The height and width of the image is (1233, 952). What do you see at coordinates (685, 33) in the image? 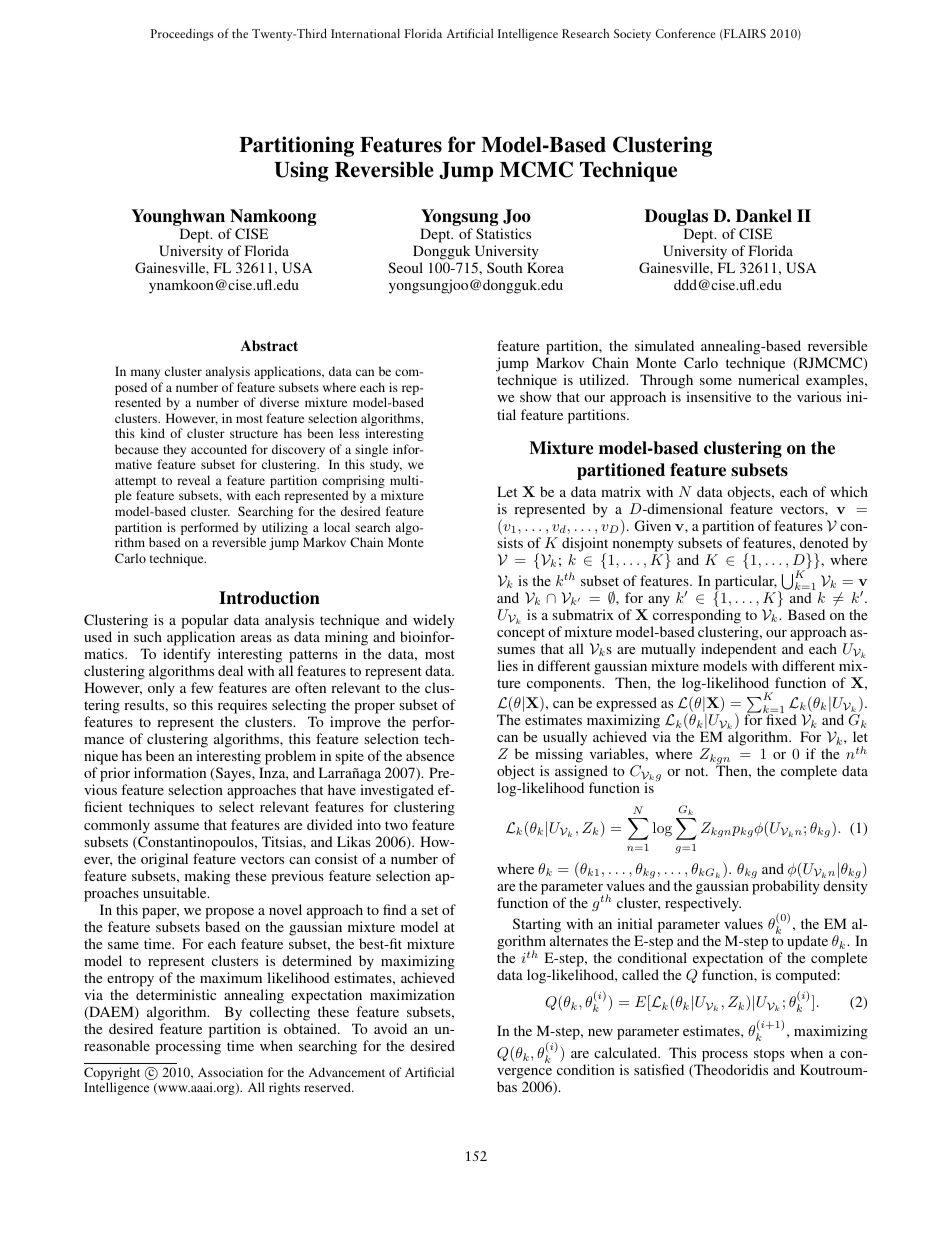
I see `Conference` at bounding box center [685, 33].
